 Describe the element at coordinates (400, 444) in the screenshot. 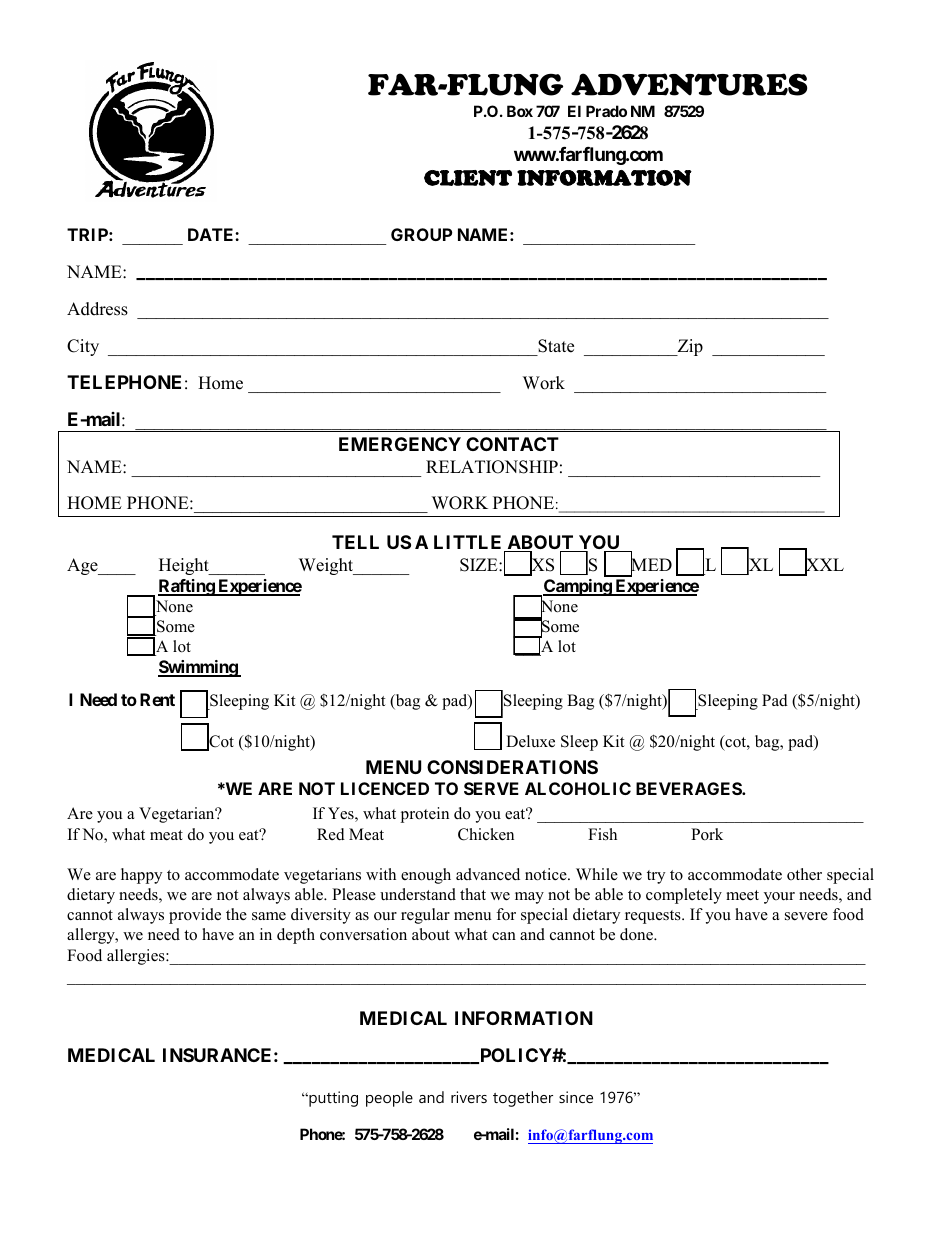

I see `EMERGENCY` at that location.
